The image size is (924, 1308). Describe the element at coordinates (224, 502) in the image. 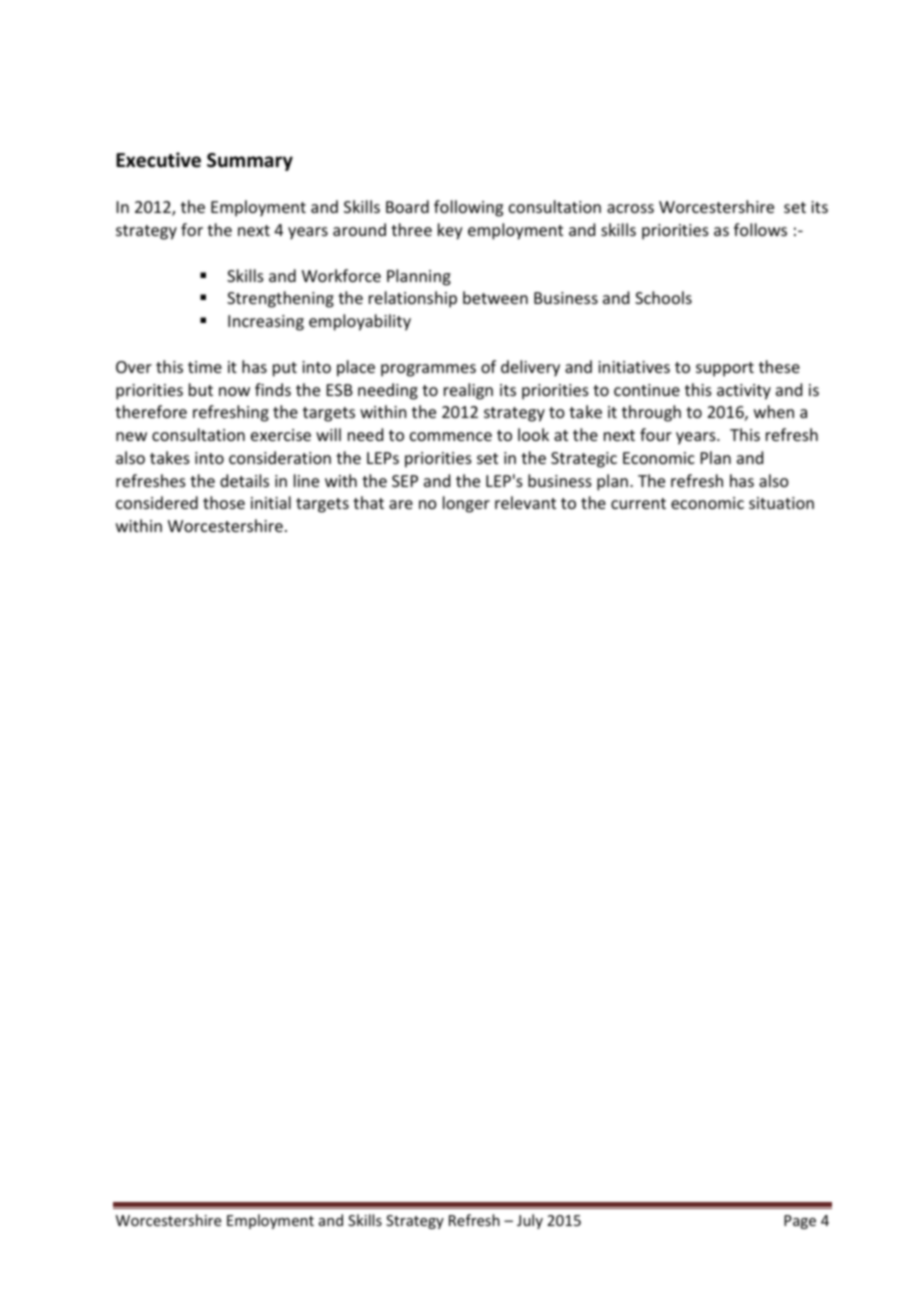

I see `those` at that location.
